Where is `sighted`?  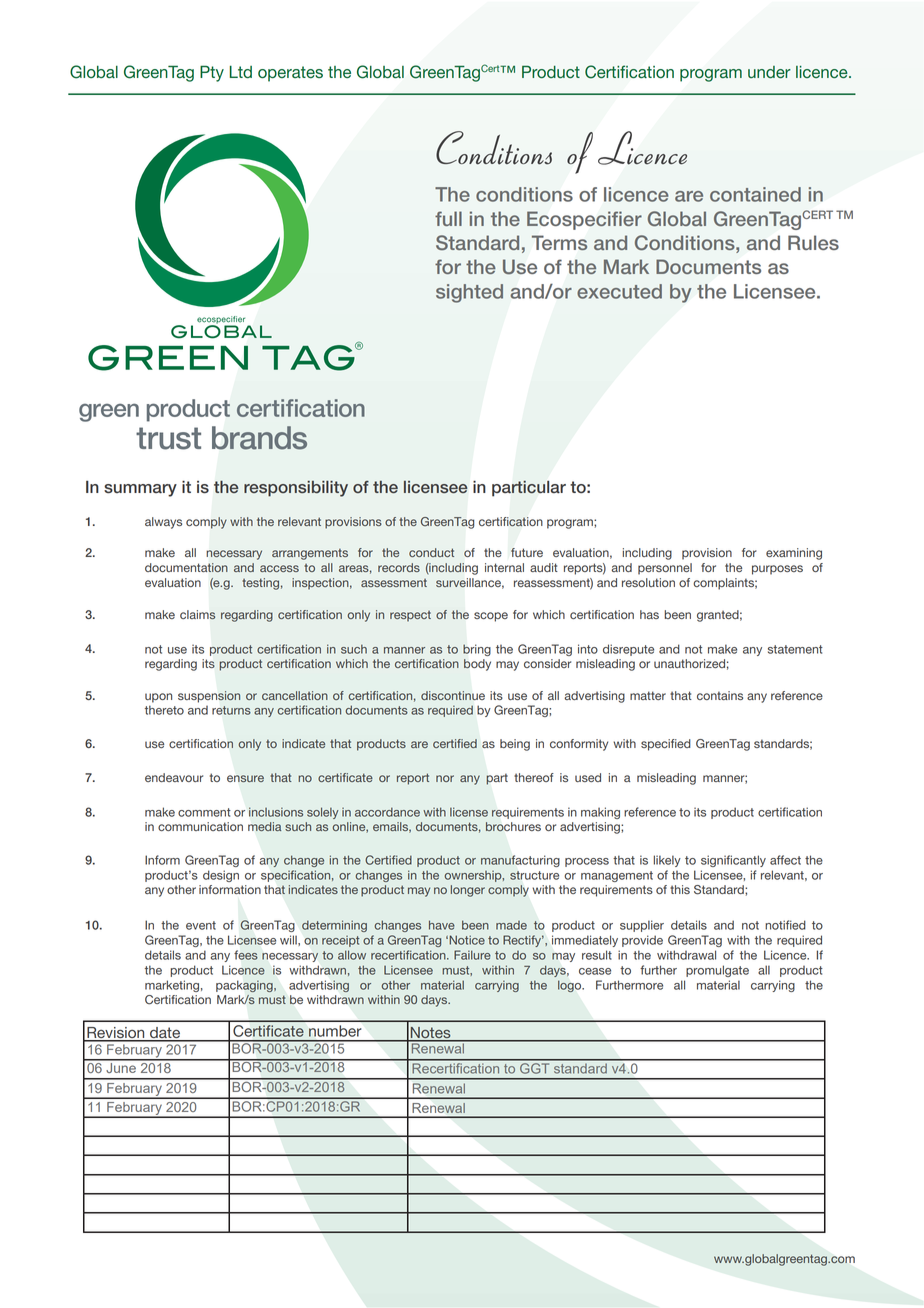
sighted is located at coordinates (469, 293).
